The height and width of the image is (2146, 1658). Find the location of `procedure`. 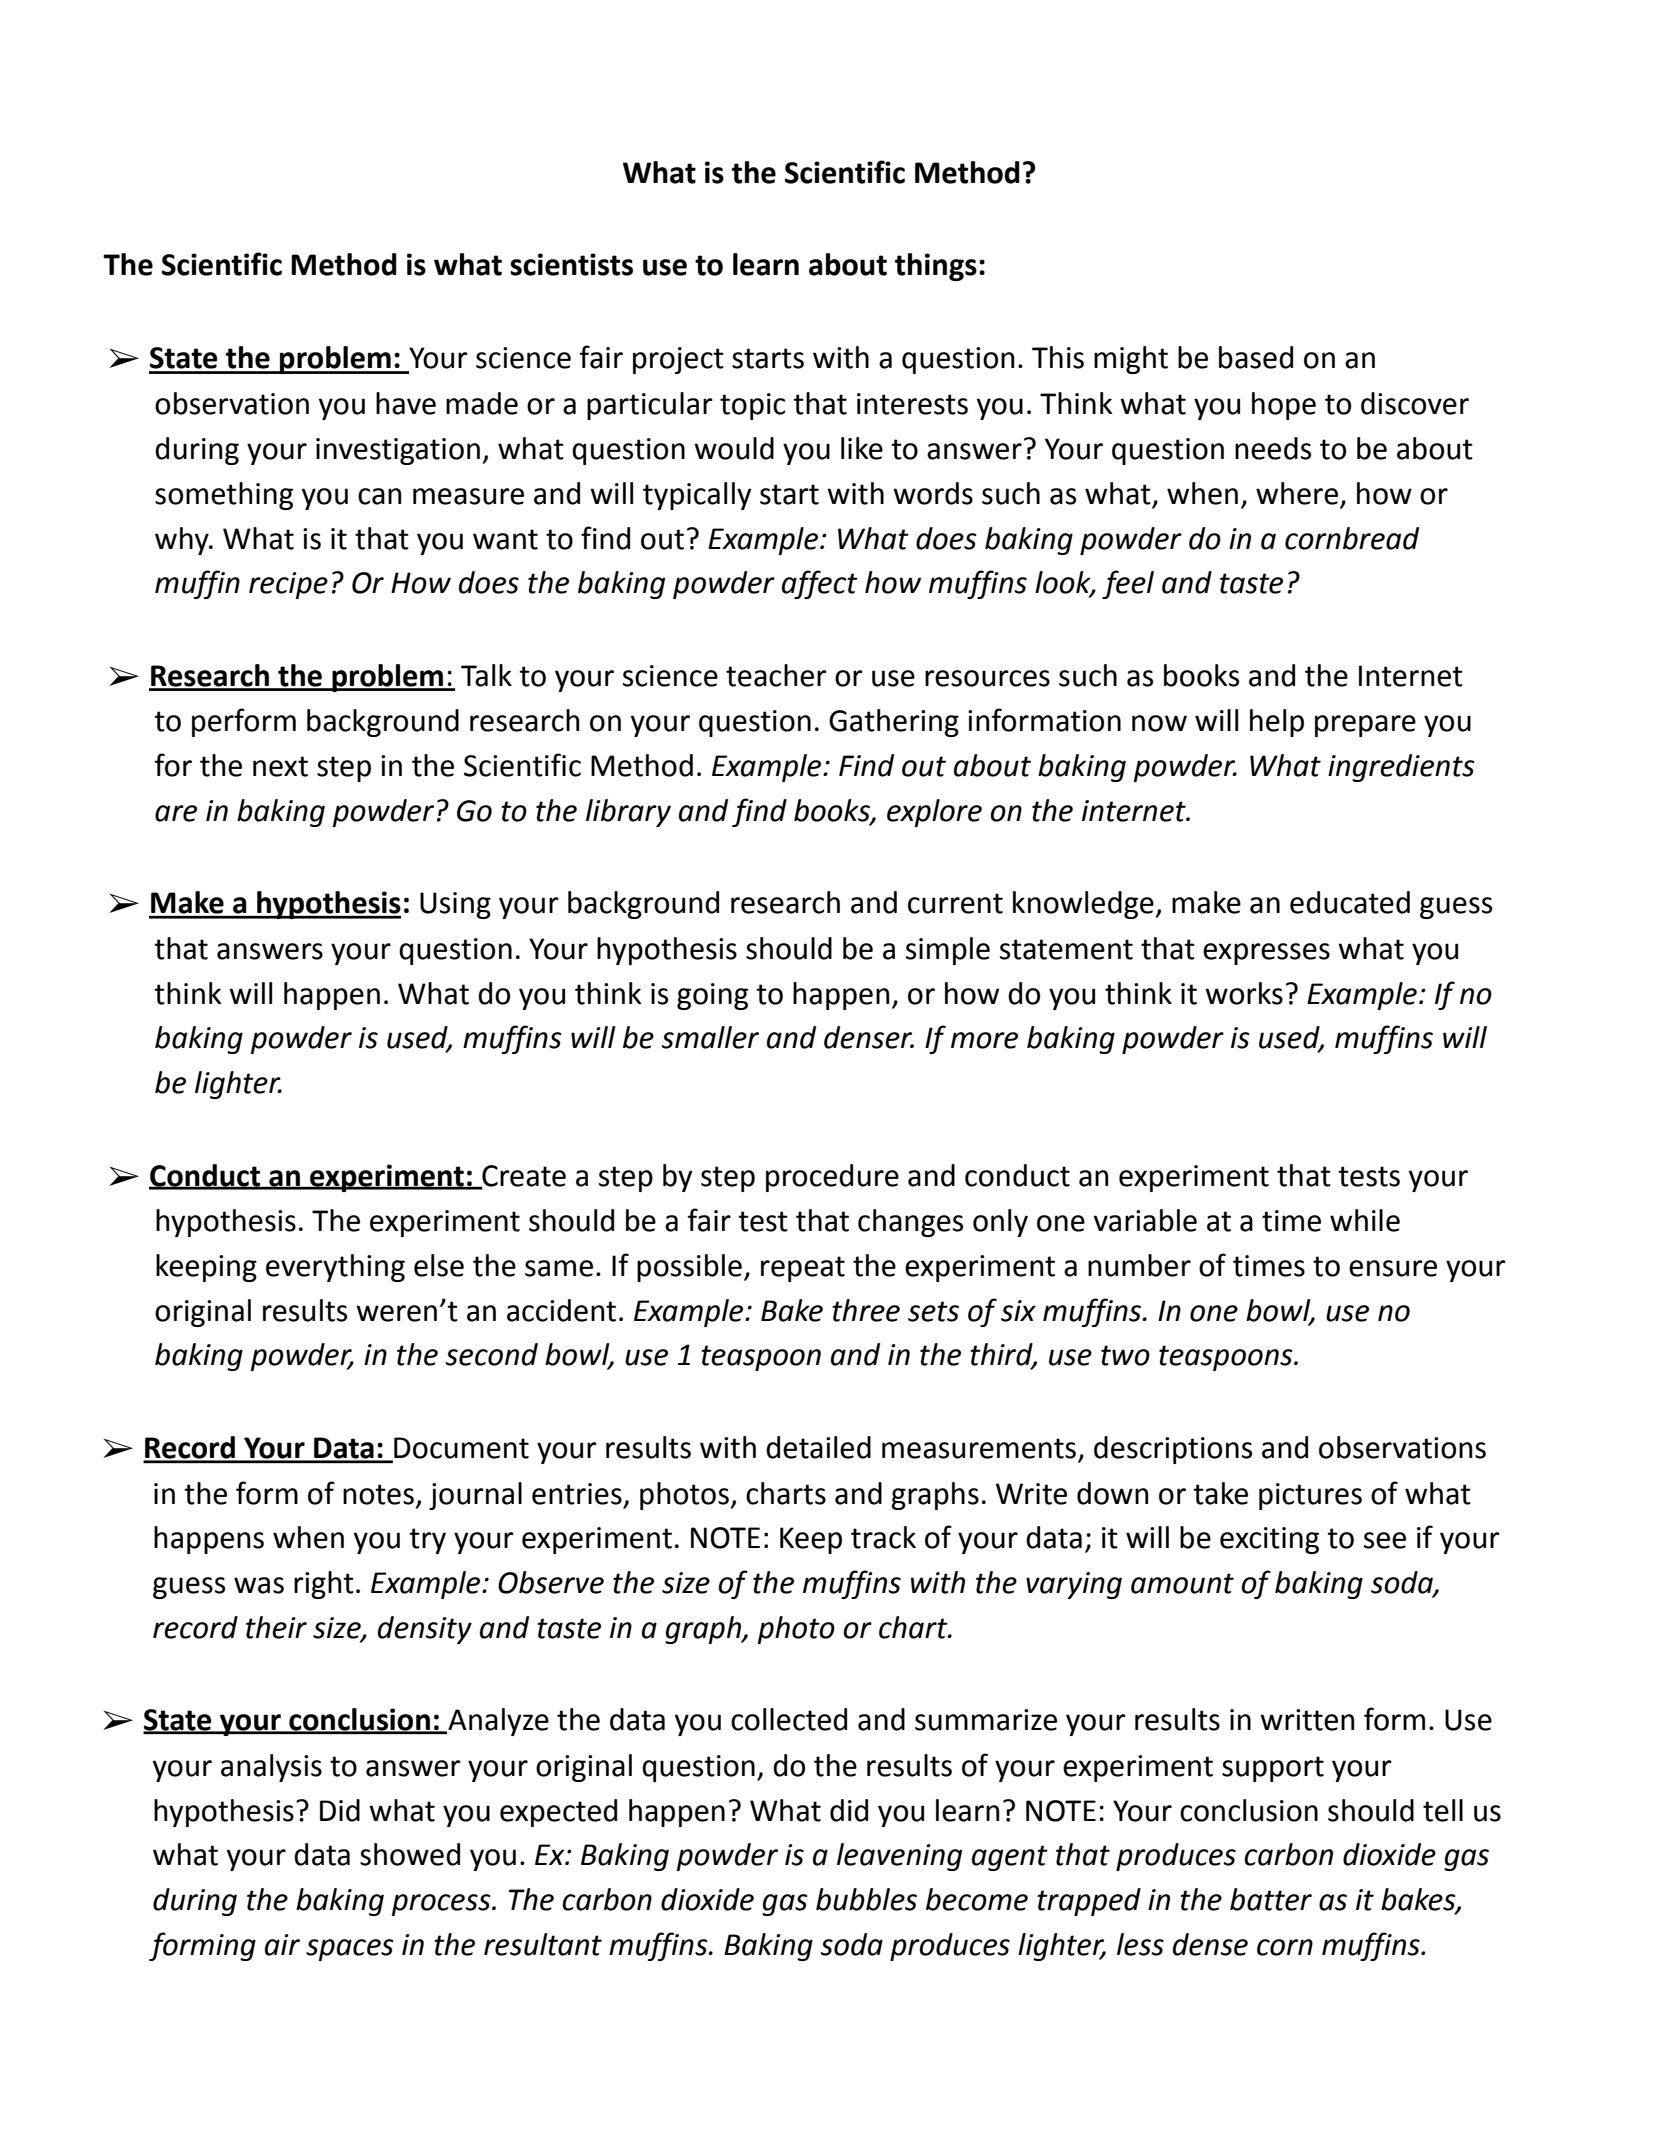

procedure is located at coordinates (832, 1178).
